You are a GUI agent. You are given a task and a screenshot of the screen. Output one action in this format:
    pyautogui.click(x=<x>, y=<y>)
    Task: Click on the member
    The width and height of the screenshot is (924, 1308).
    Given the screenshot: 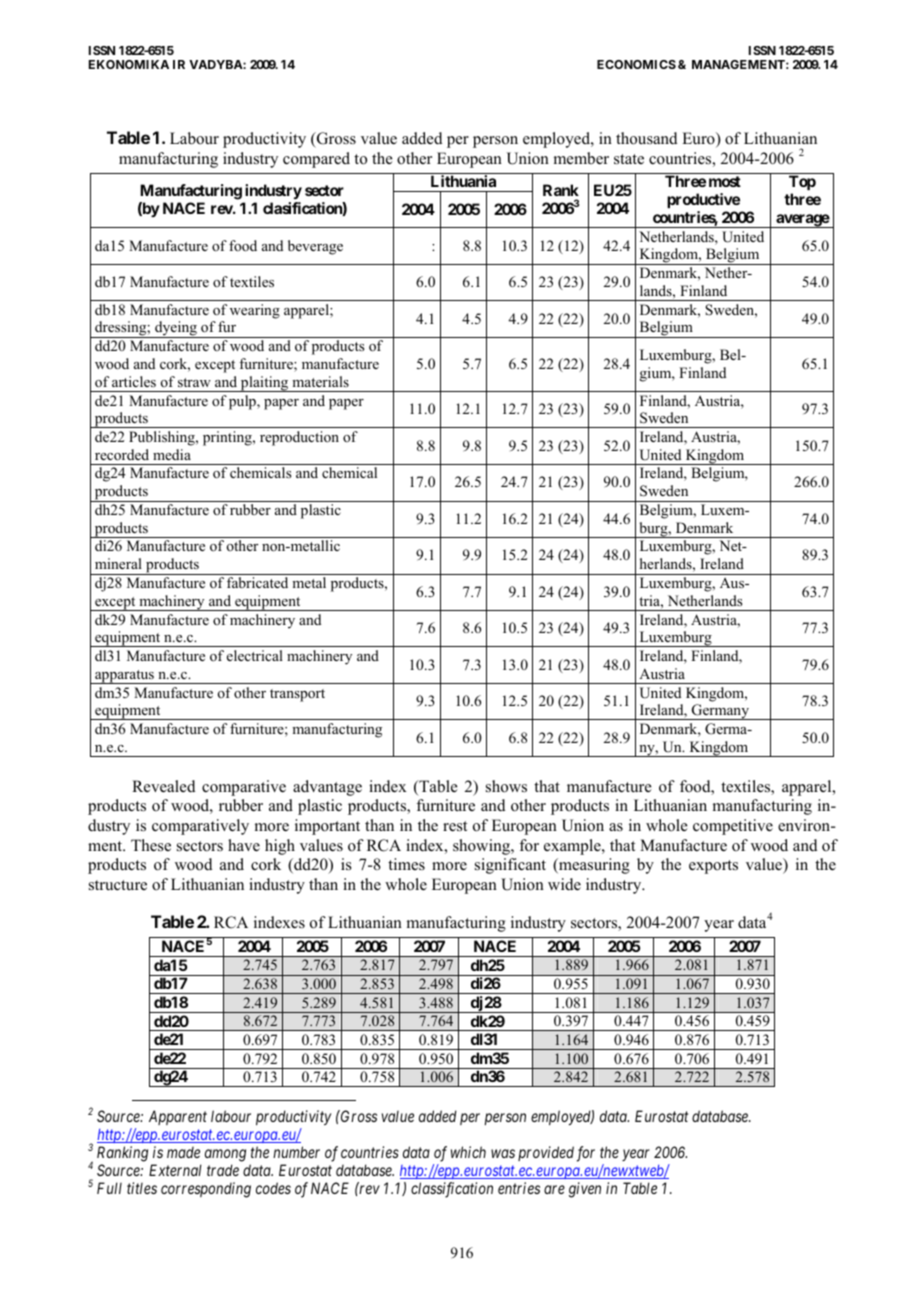 What is the action you would take?
    pyautogui.click(x=581, y=158)
